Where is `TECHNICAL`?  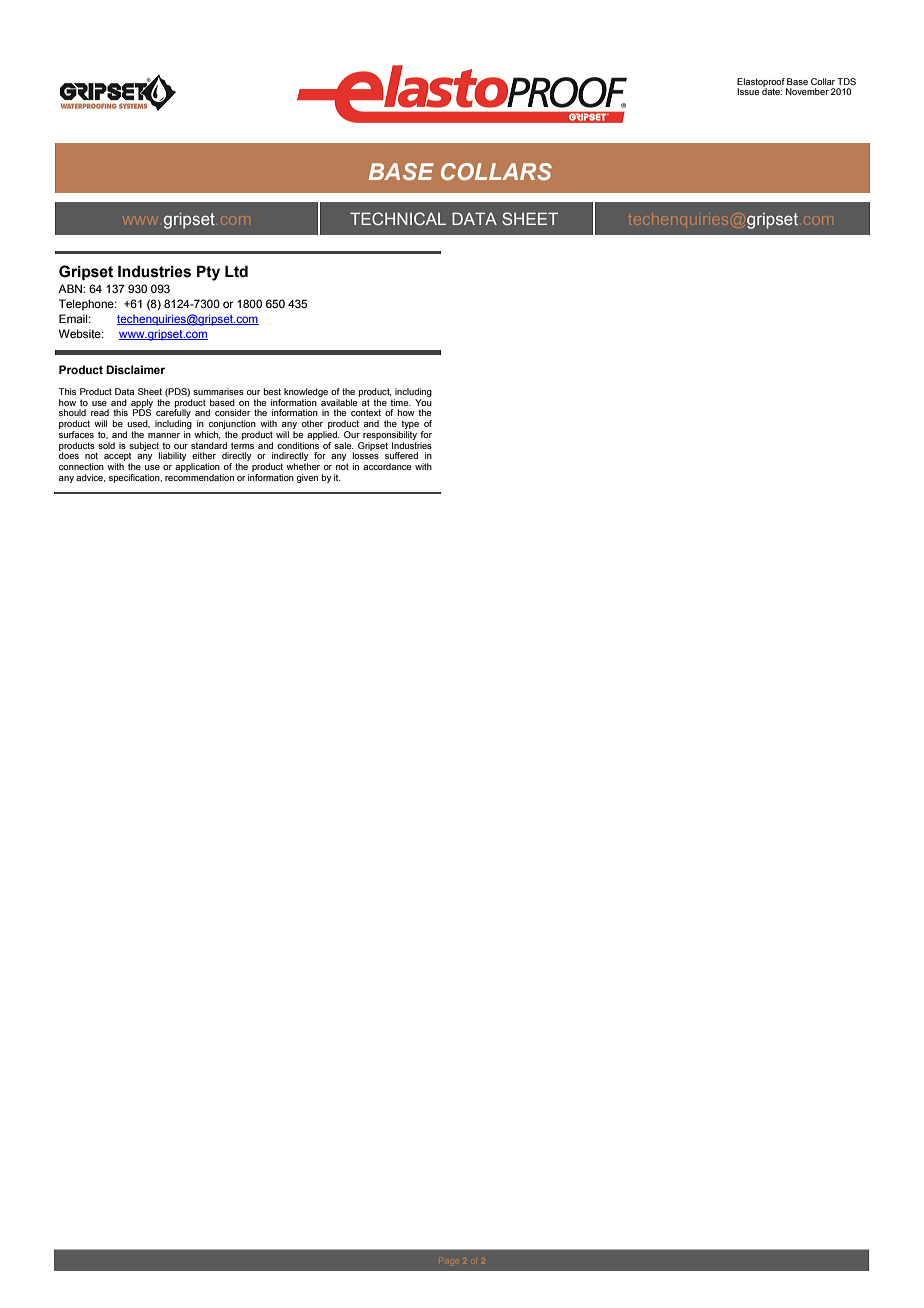
TECHNICAL is located at coordinates (398, 218).
